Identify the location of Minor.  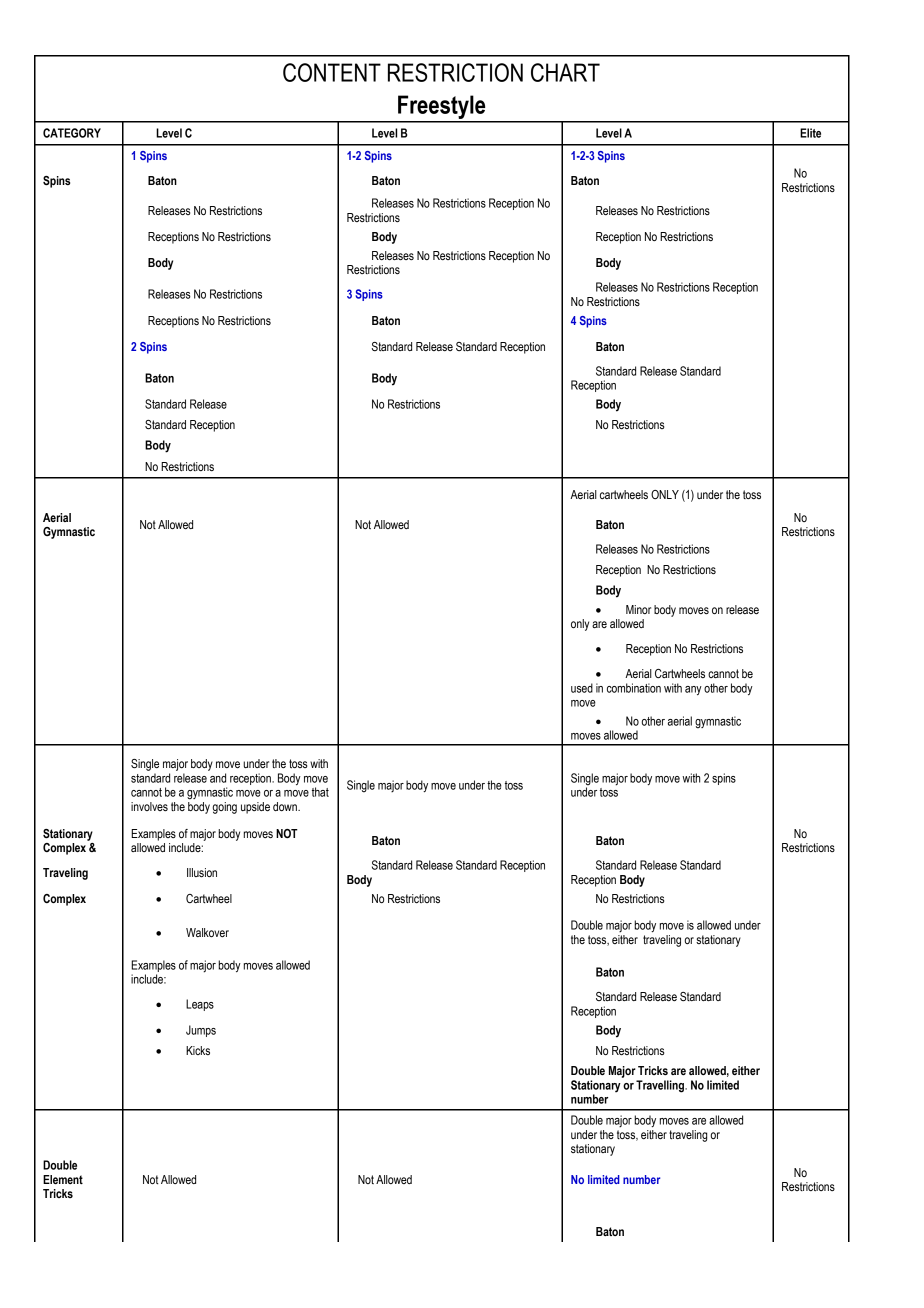
(638, 609).
